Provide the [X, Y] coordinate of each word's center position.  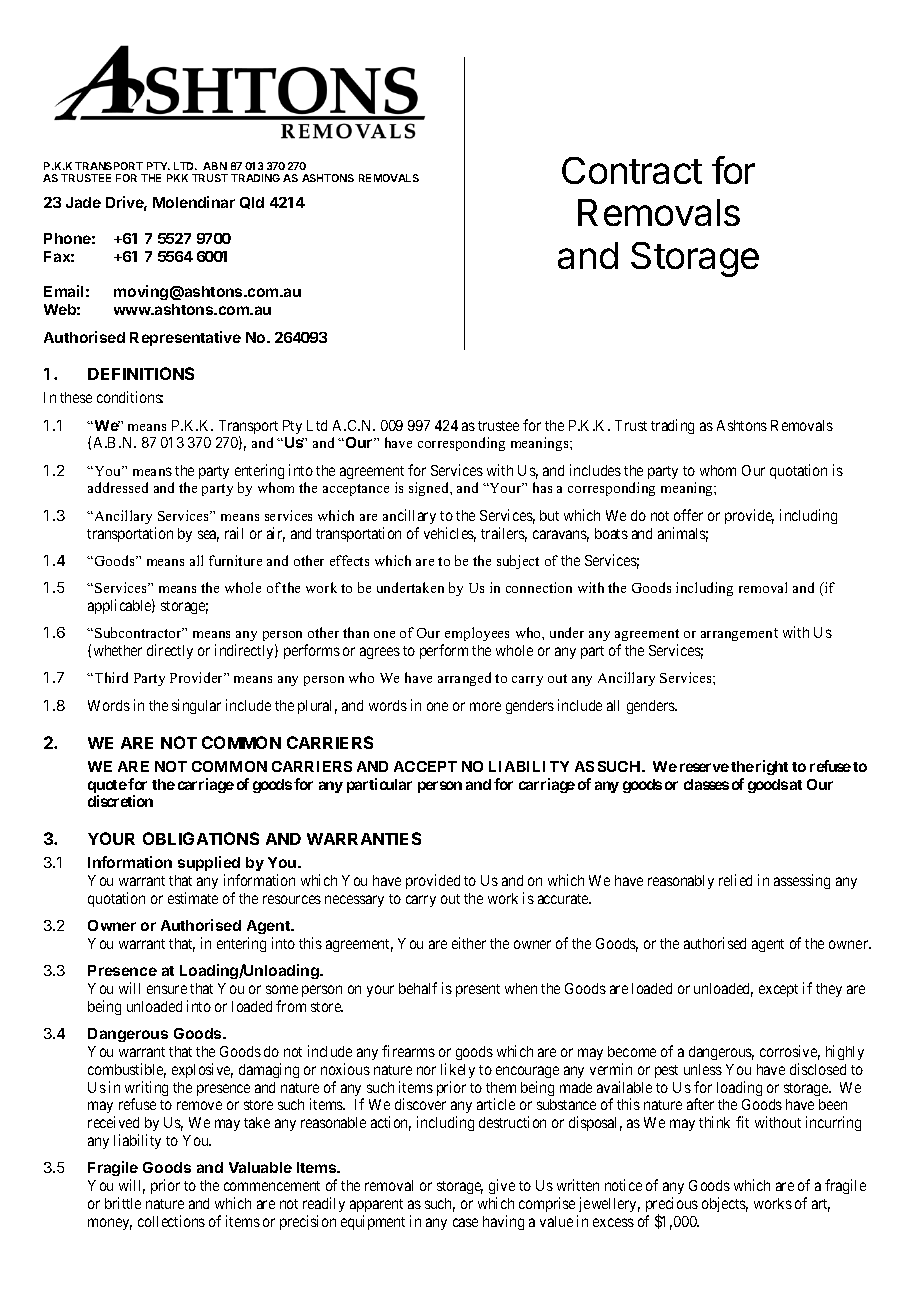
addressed [118, 487]
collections [171, 1221]
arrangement [739, 634]
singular [196, 706]
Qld [252, 203]
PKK [177, 178]
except [778, 990]
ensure [167, 989]
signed [430, 489]
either [469, 943]
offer [688, 515]
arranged [464, 679]
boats [611, 533]
